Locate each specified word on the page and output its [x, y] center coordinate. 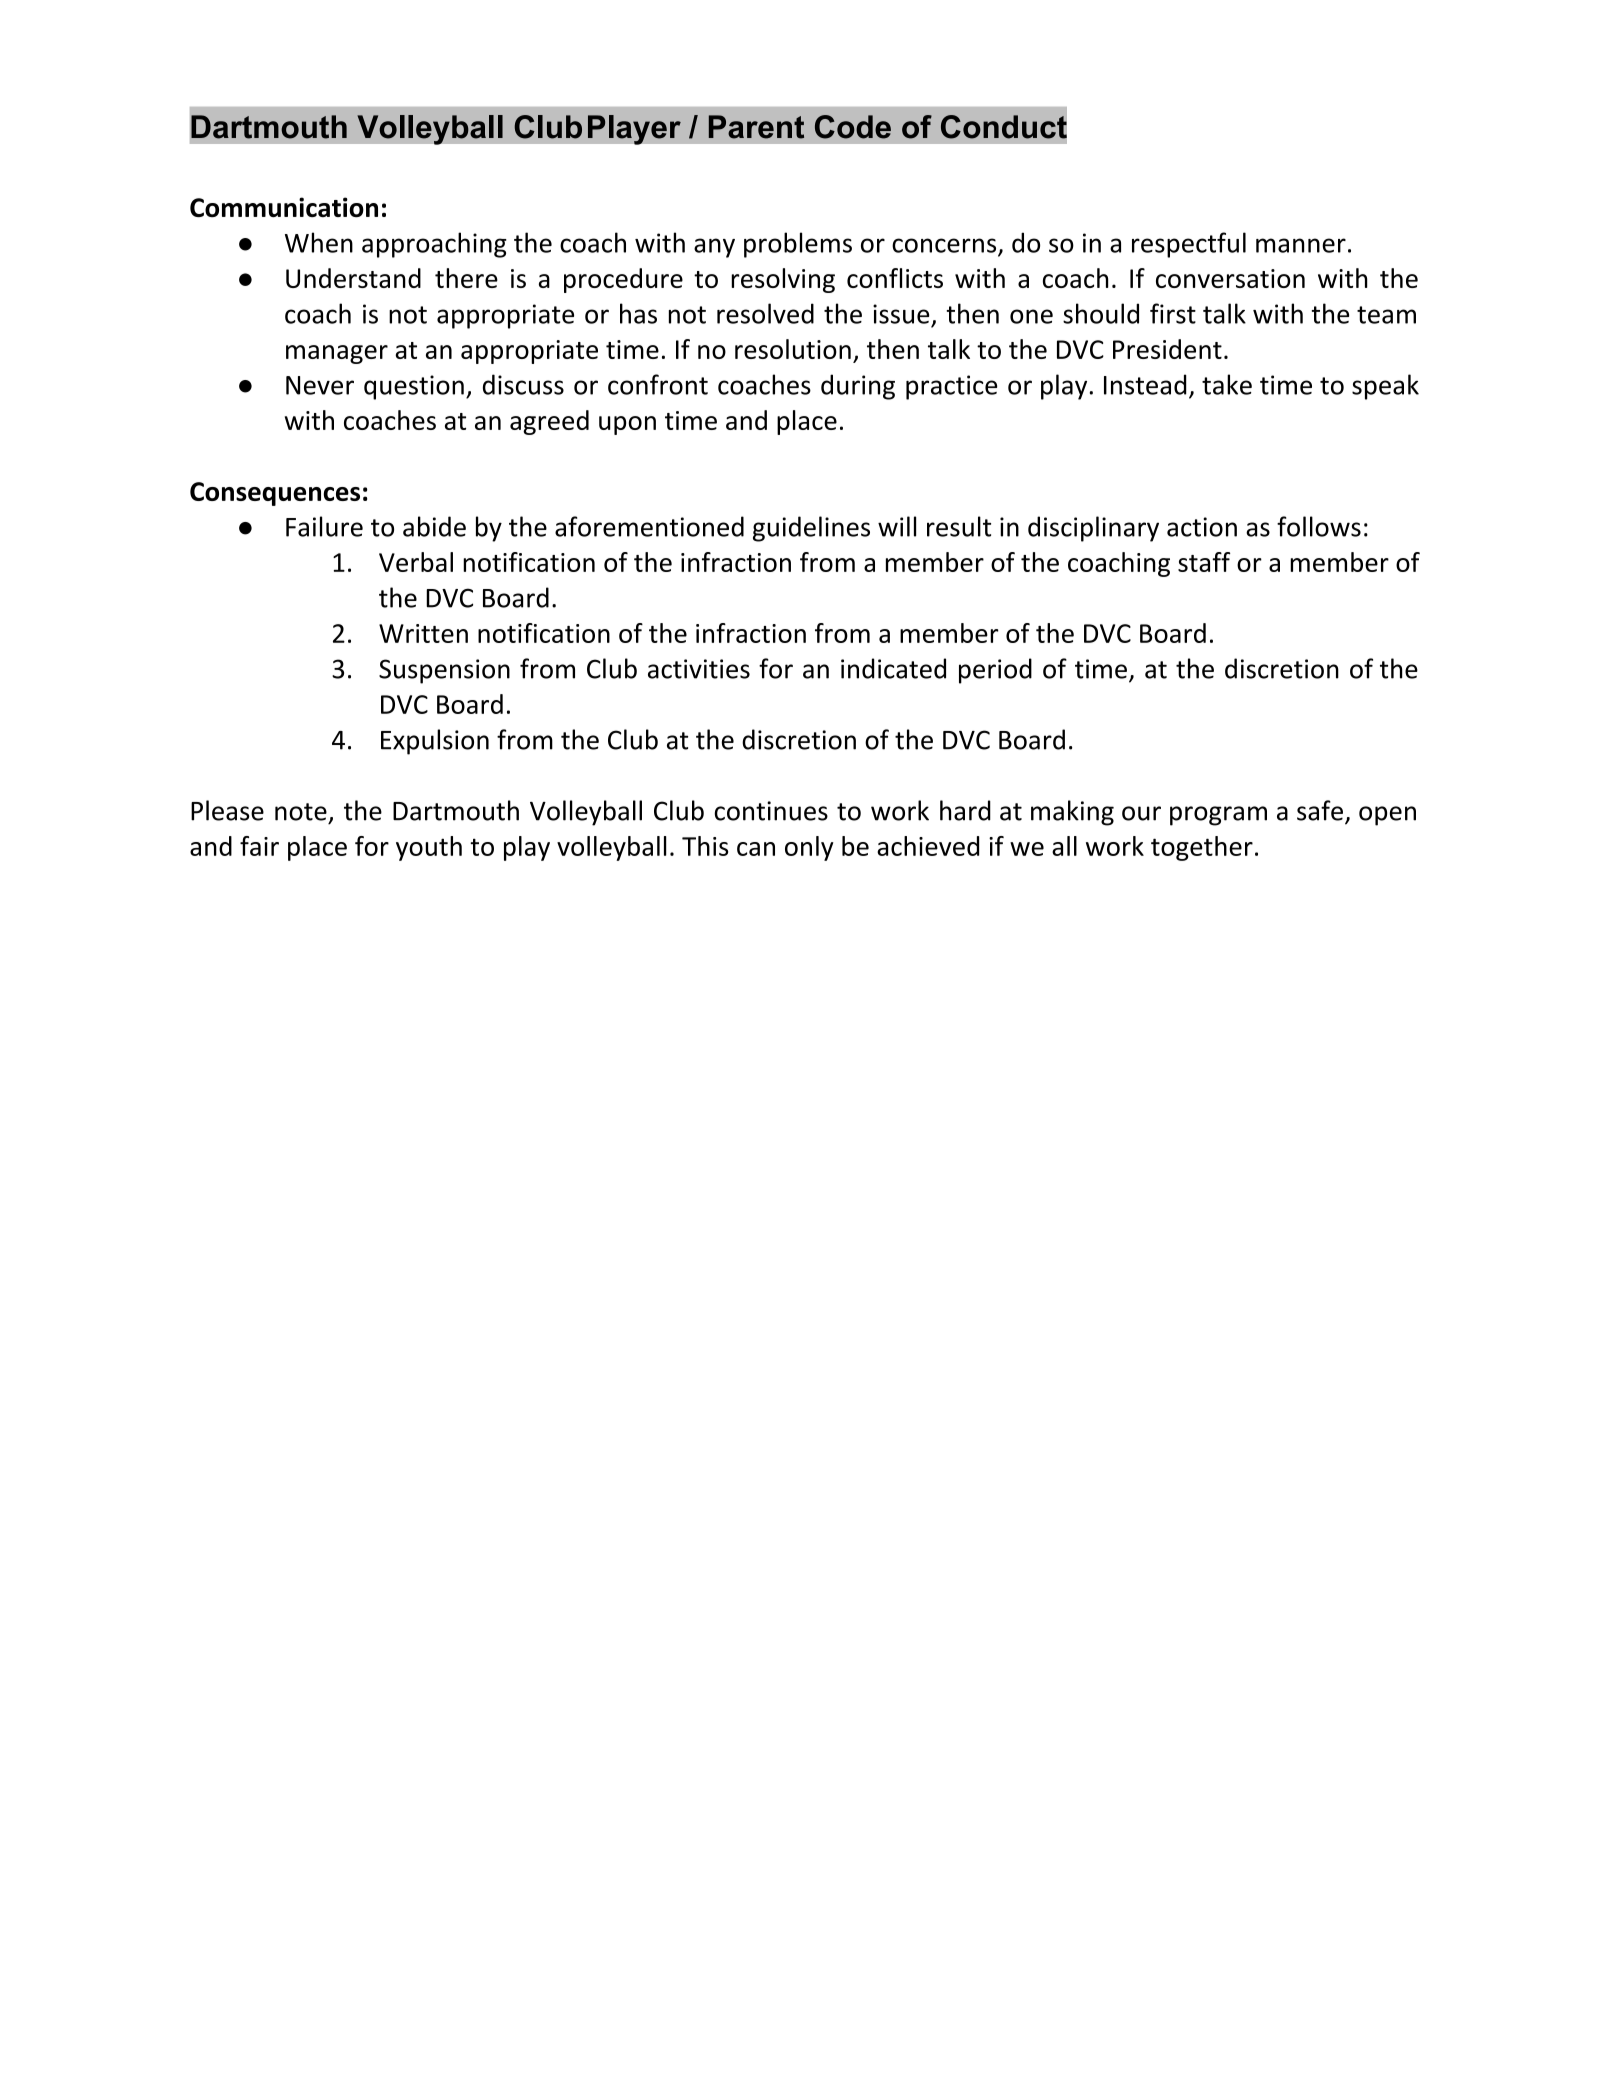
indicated [893, 668]
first [1173, 313]
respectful [1189, 245]
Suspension [444, 671]
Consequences [275, 494]
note [301, 812]
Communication [284, 207]
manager [337, 354]
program [1218, 816]
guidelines [811, 529]
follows [1319, 526]
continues [771, 811]
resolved [765, 313]
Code [853, 127]
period [995, 671]
